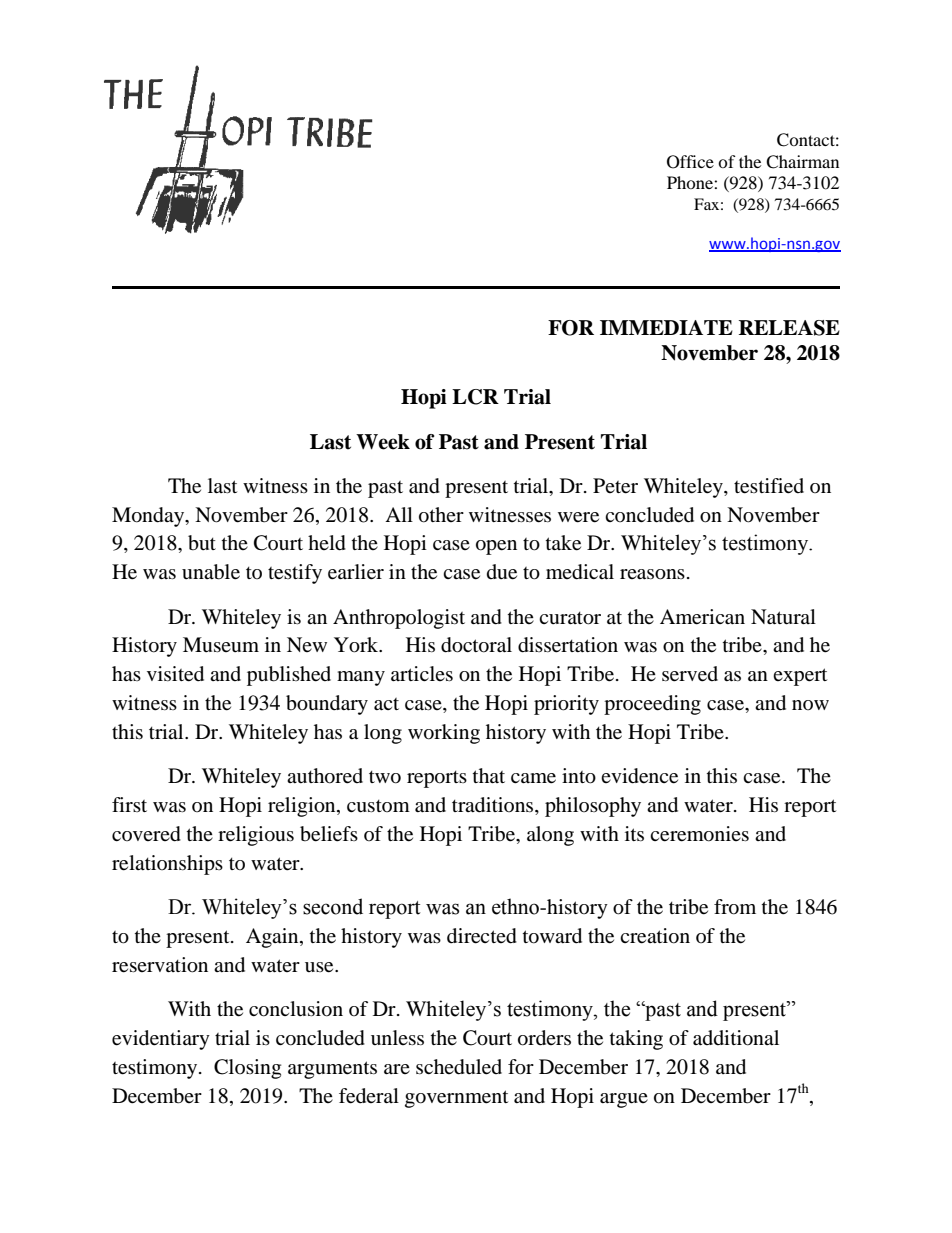 This document has width=952, height=1233. What do you see at coordinates (441, 515) in the document?
I see `other` at bounding box center [441, 515].
